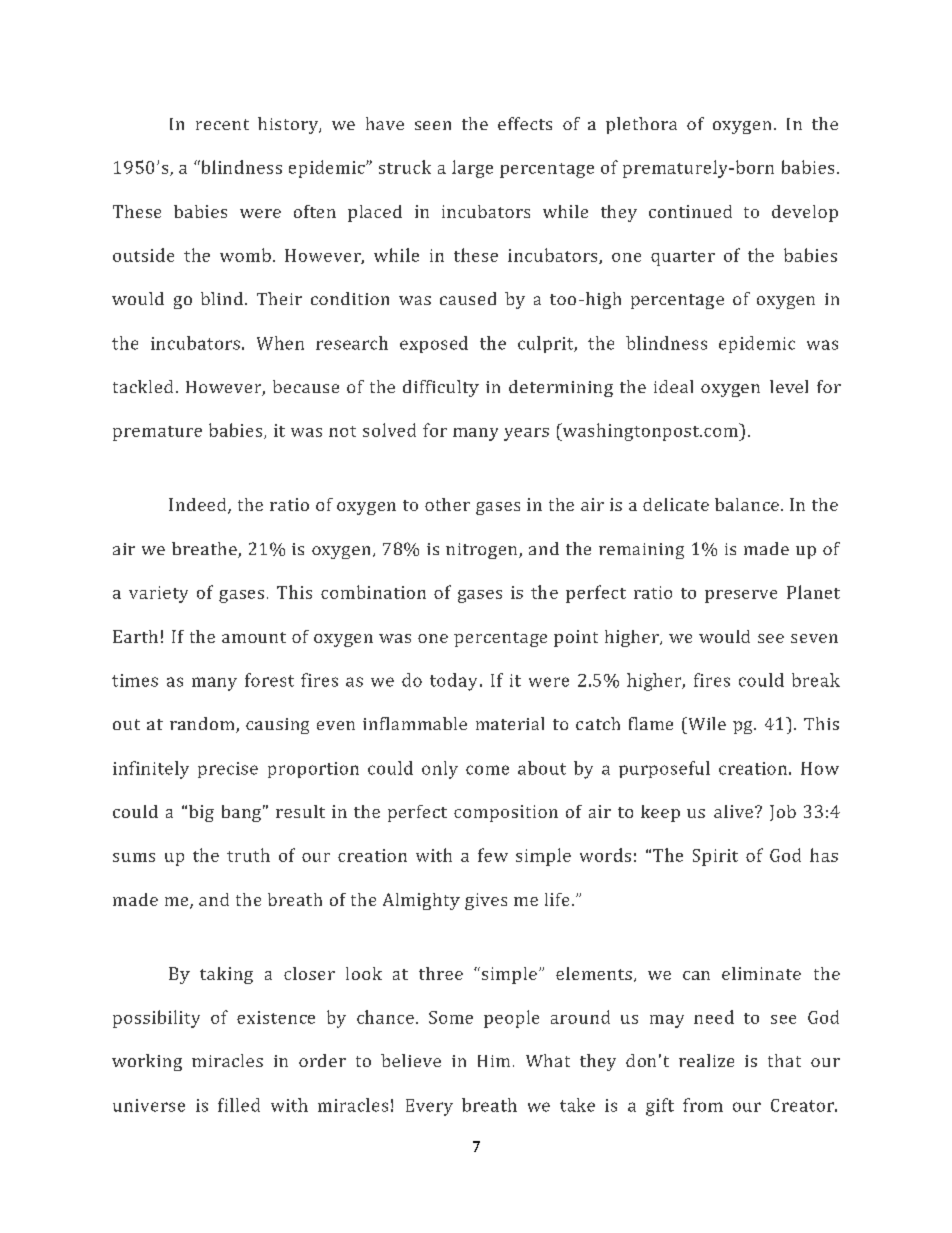  I want to click on years, so click(526, 434).
